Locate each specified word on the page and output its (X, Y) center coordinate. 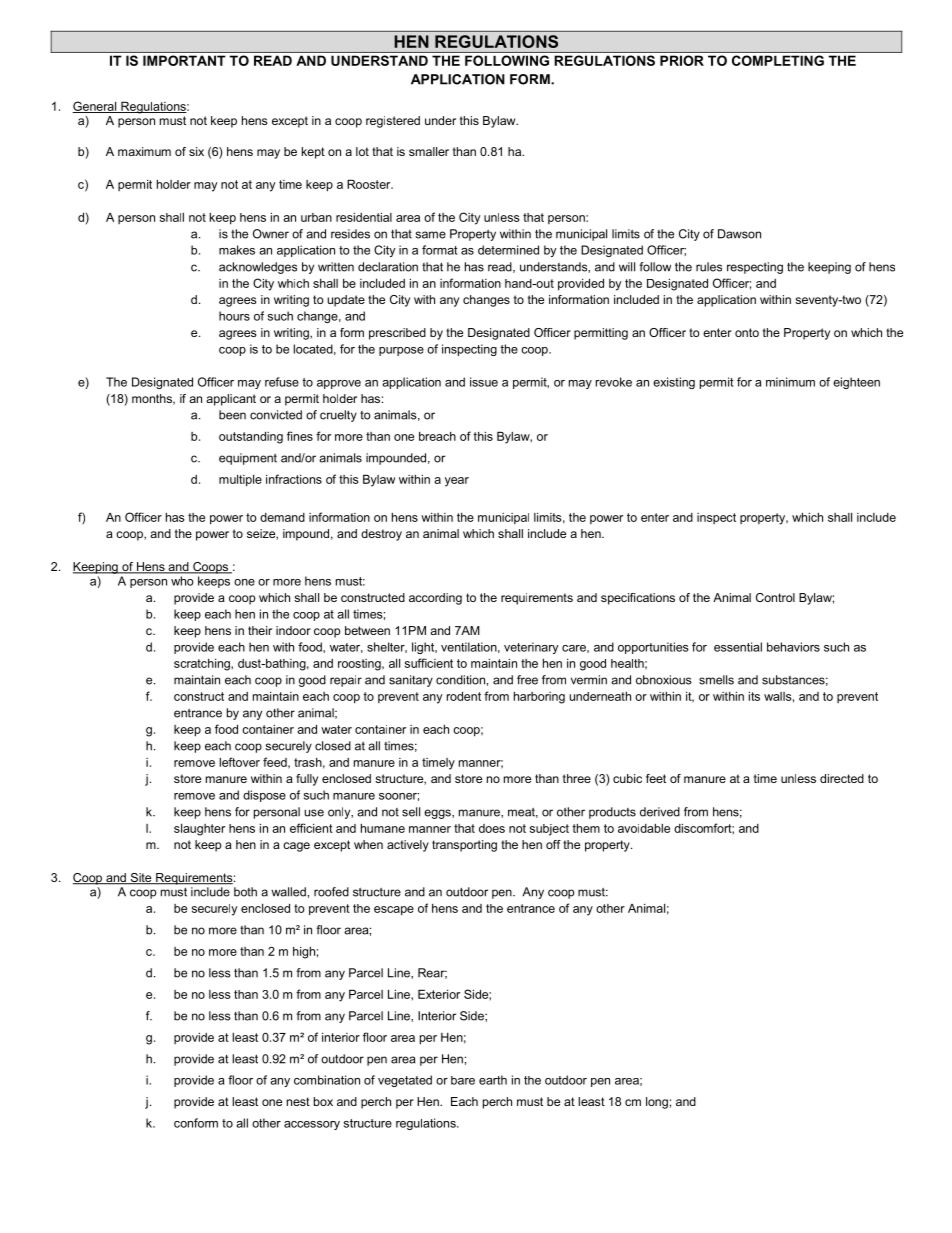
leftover (239, 762)
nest (298, 1101)
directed (842, 778)
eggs (438, 814)
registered (393, 122)
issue (484, 382)
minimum (790, 382)
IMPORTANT (184, 60)
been (232, 415)
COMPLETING (778, 60)
